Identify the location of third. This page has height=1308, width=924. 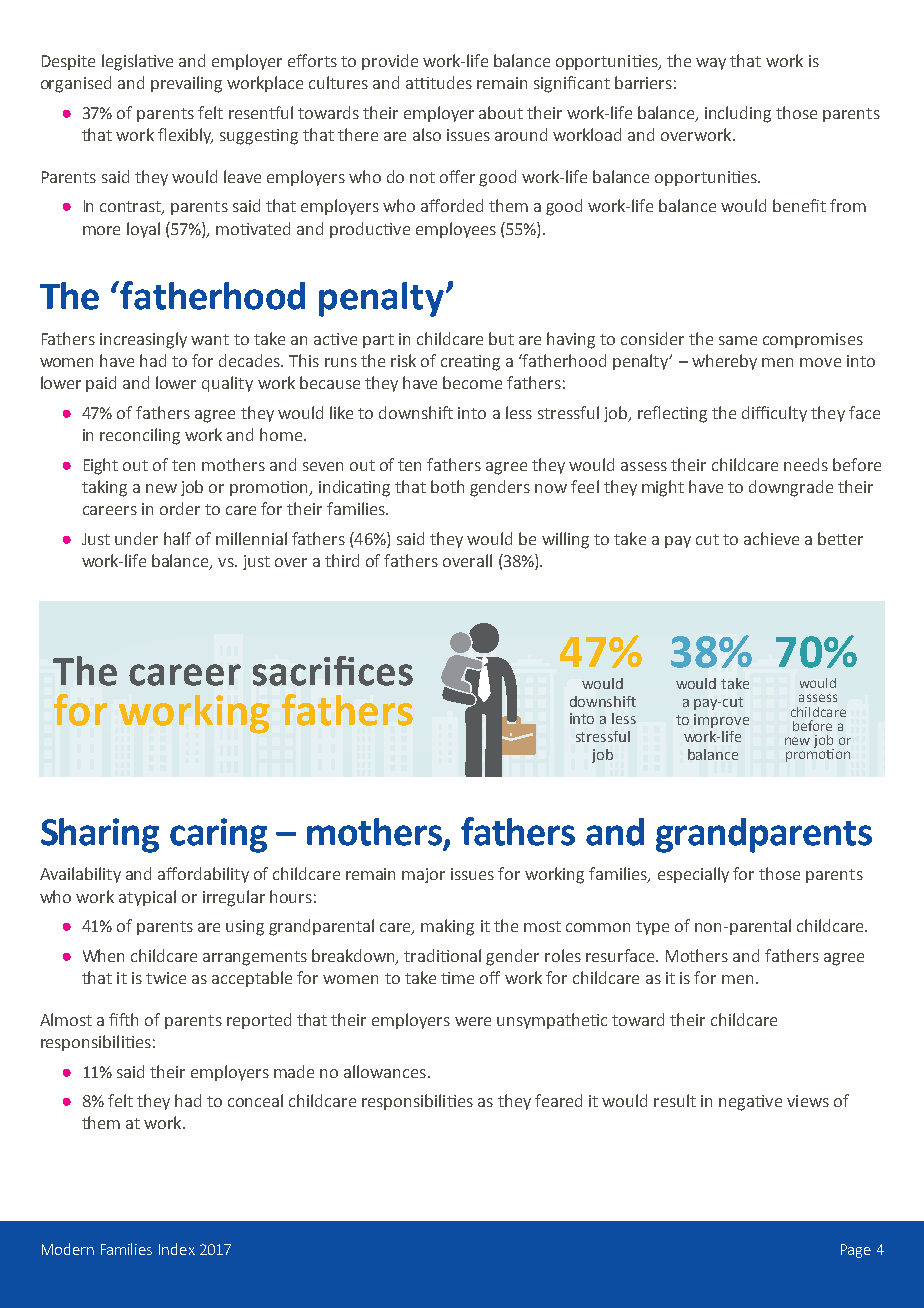
(342, 560).
